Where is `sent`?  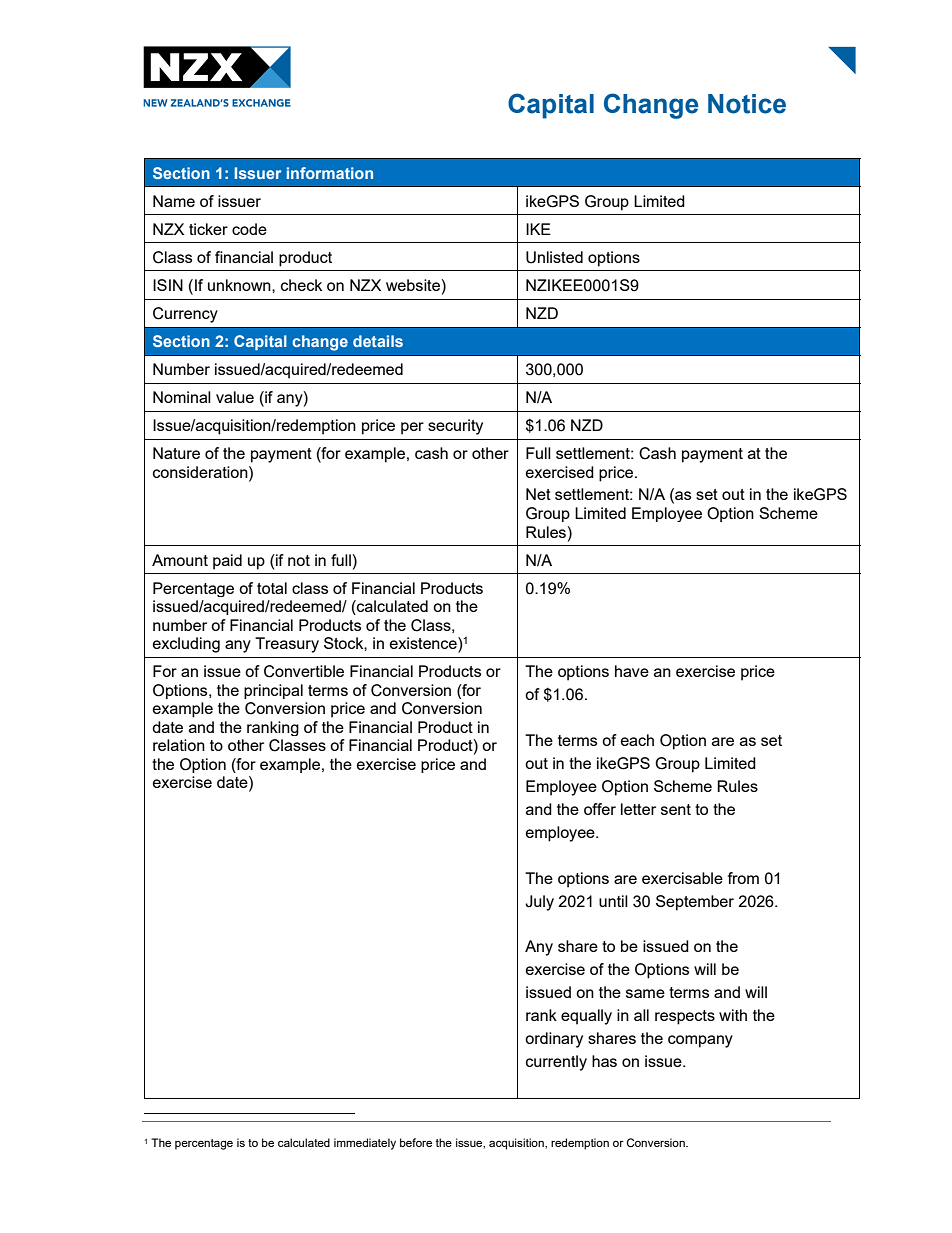
sent is located at coordinates (676, 809).
